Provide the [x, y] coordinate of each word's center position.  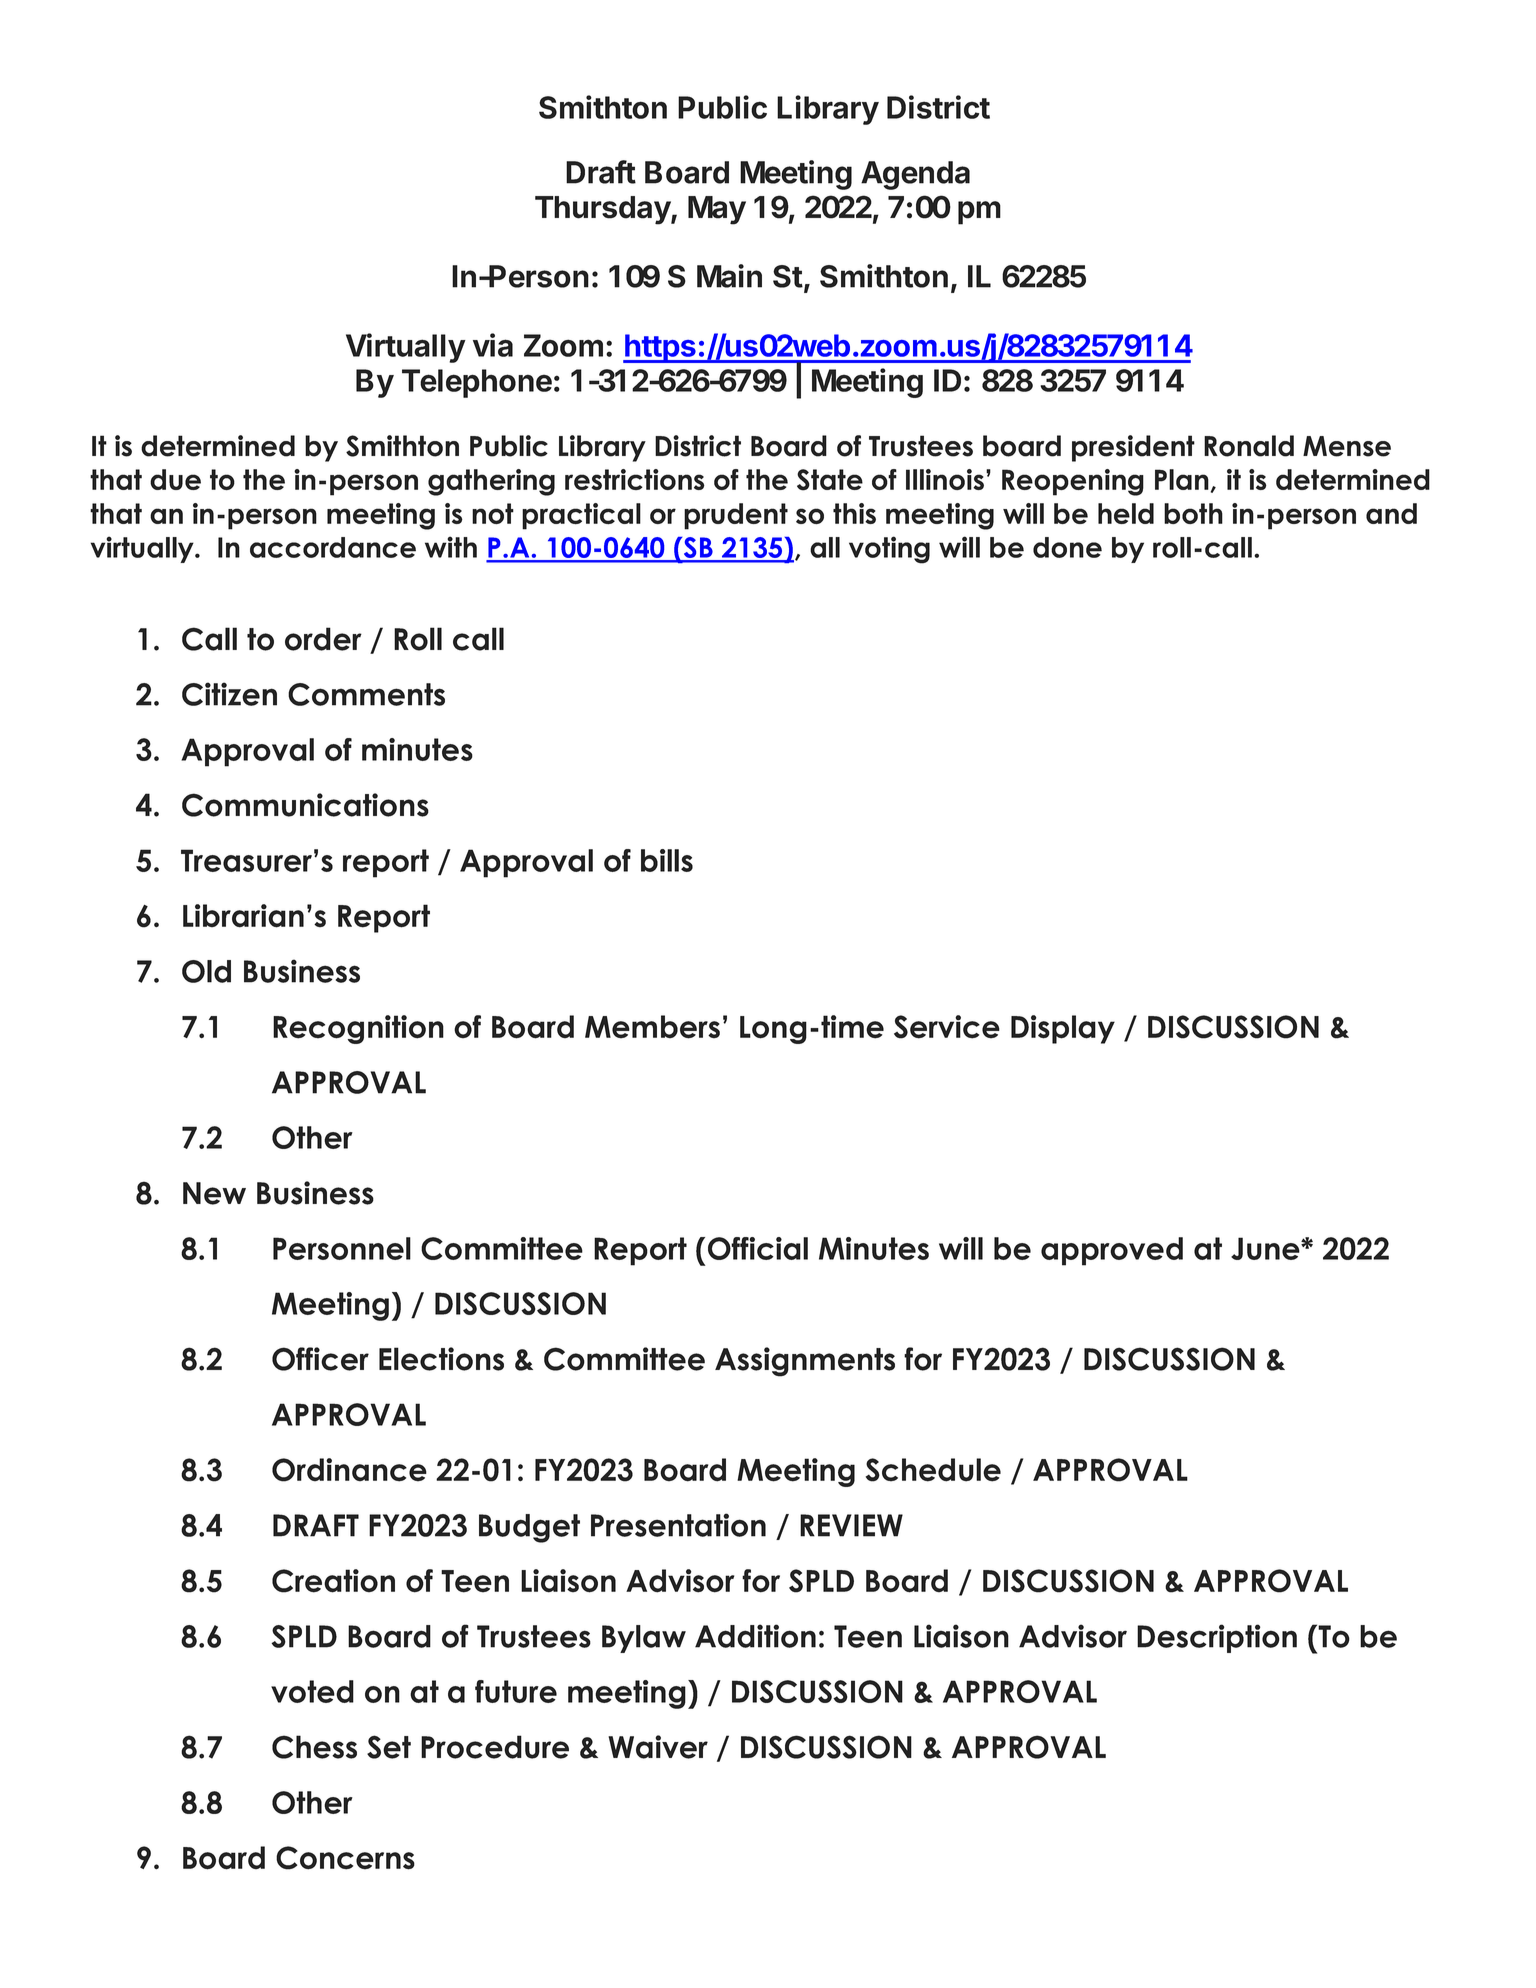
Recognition [358, 1029]
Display [1063, 1029]
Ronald [1249, 446]
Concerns [345, 1858]
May [717, 210]
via [493, 345]
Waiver [658, 1747]
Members [652, 1027]
